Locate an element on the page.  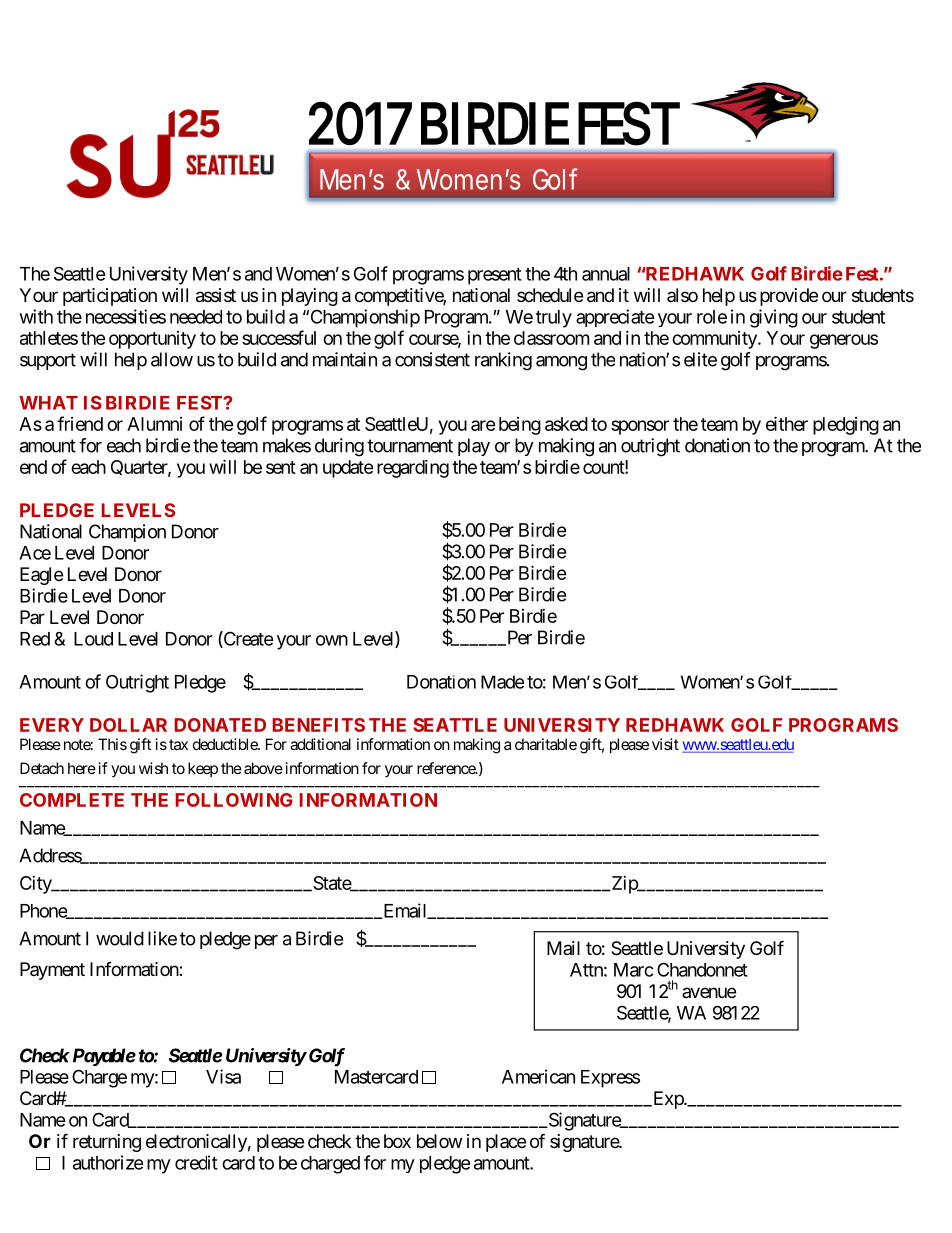
COMPLETE is located at coordinates (72, 800).
